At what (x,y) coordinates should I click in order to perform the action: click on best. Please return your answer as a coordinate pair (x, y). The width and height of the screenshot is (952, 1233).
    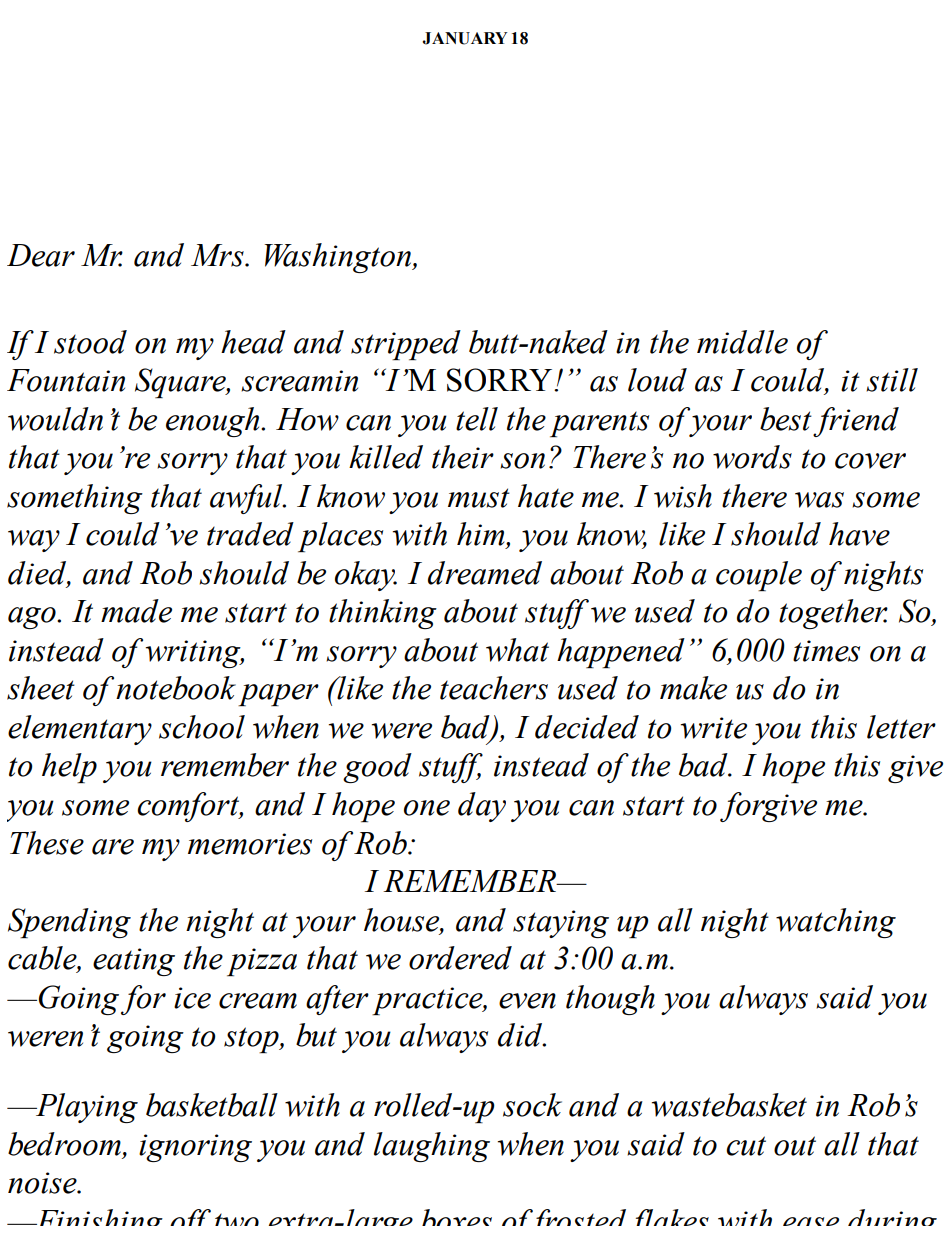
    Looking at the image, I should click on (786, 419).
